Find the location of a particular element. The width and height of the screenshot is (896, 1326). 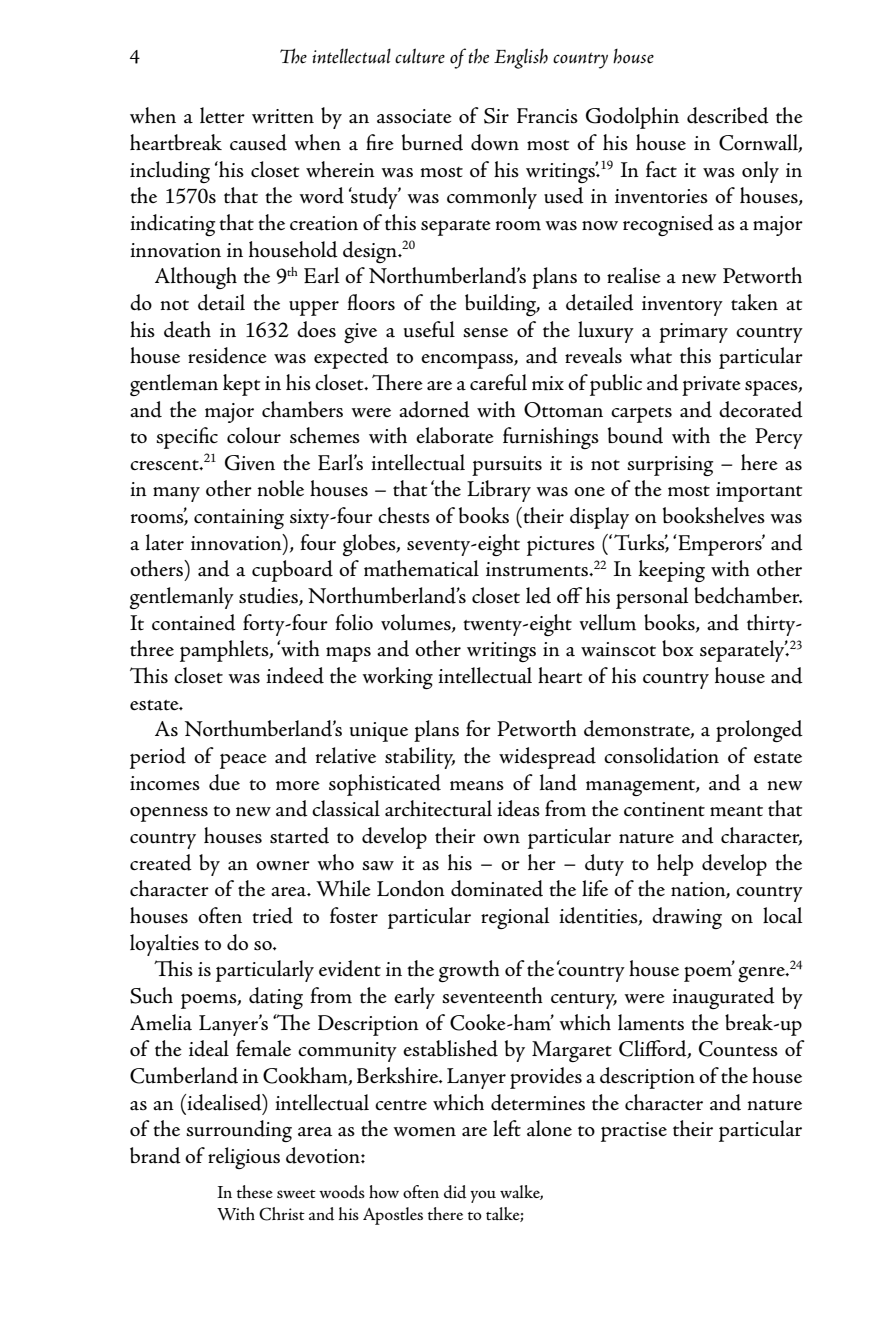

meant is located at coordinates (736, 811).
